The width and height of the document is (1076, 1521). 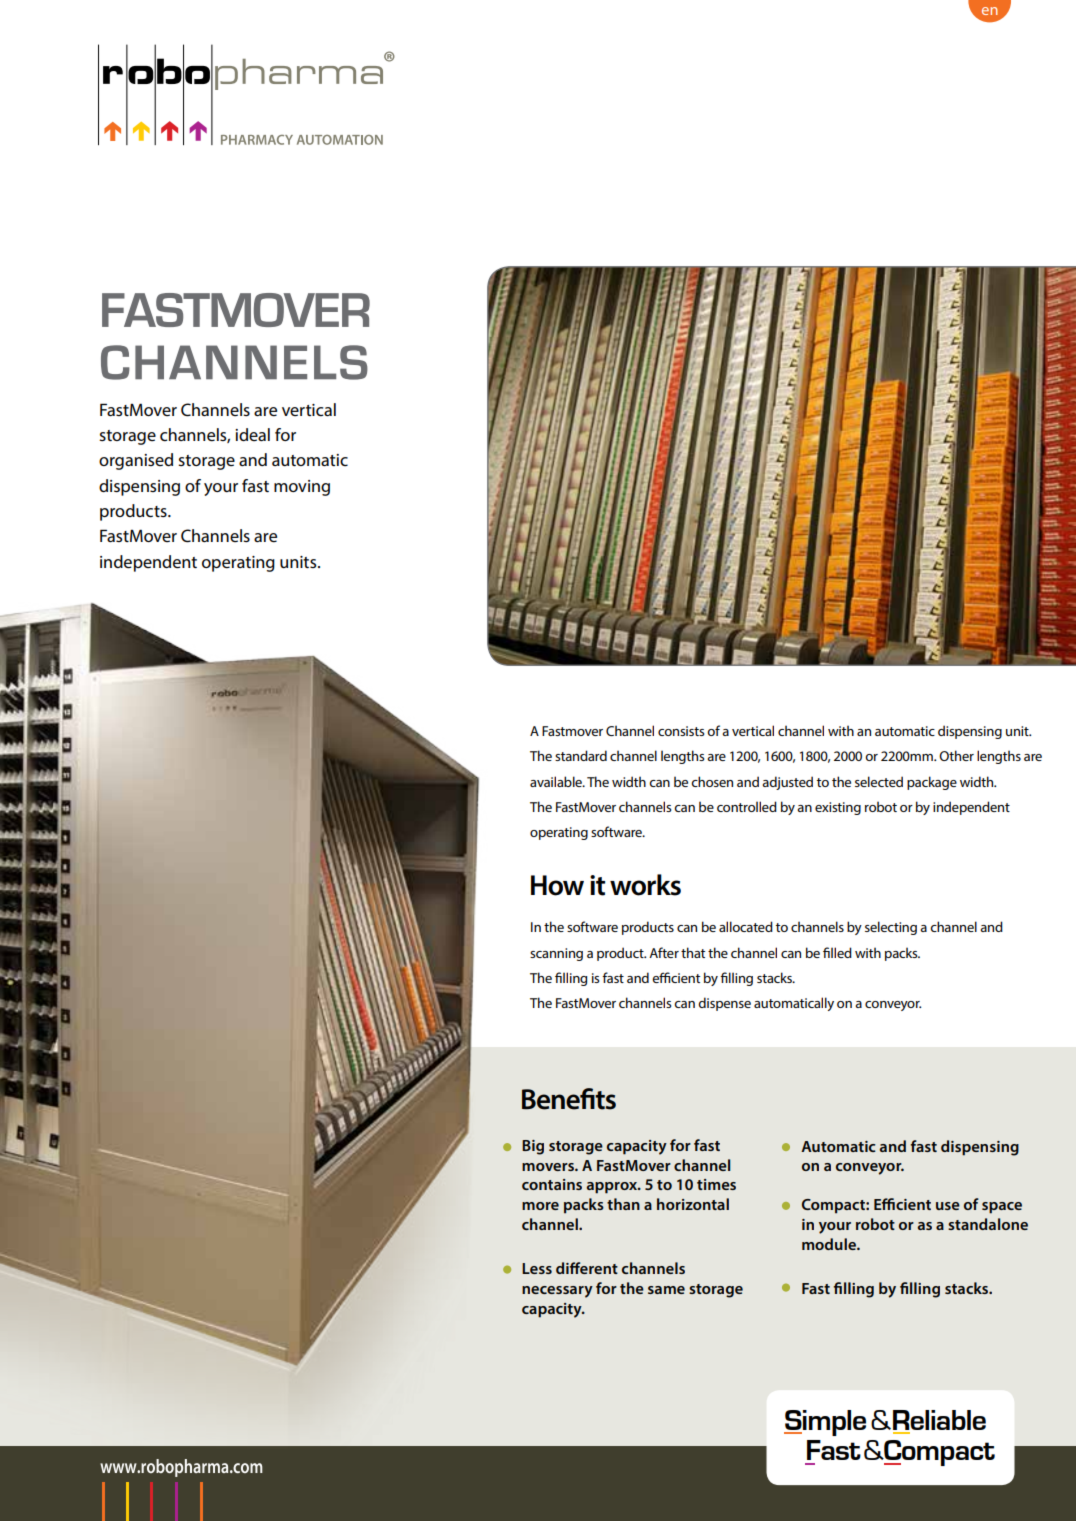 I want to click on same, so click(x=666, y=1290).
